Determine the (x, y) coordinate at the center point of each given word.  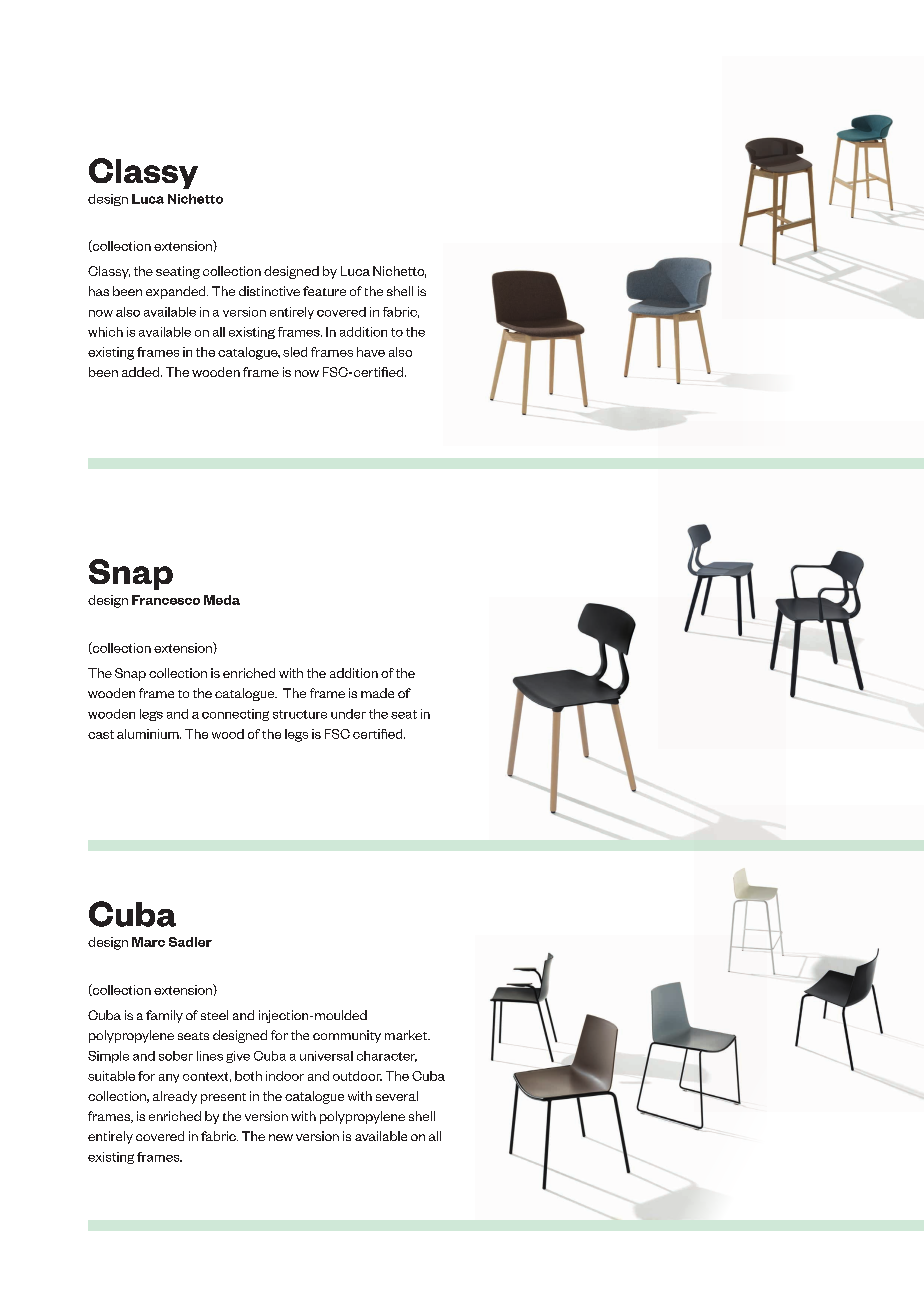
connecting (235, 715)
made (377, 693)
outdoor (357, 1076)
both (248, 1076)
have (371, 352)
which (105, 332)
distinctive (269, 291)
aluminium (149, 734)
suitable (111, 1076)
